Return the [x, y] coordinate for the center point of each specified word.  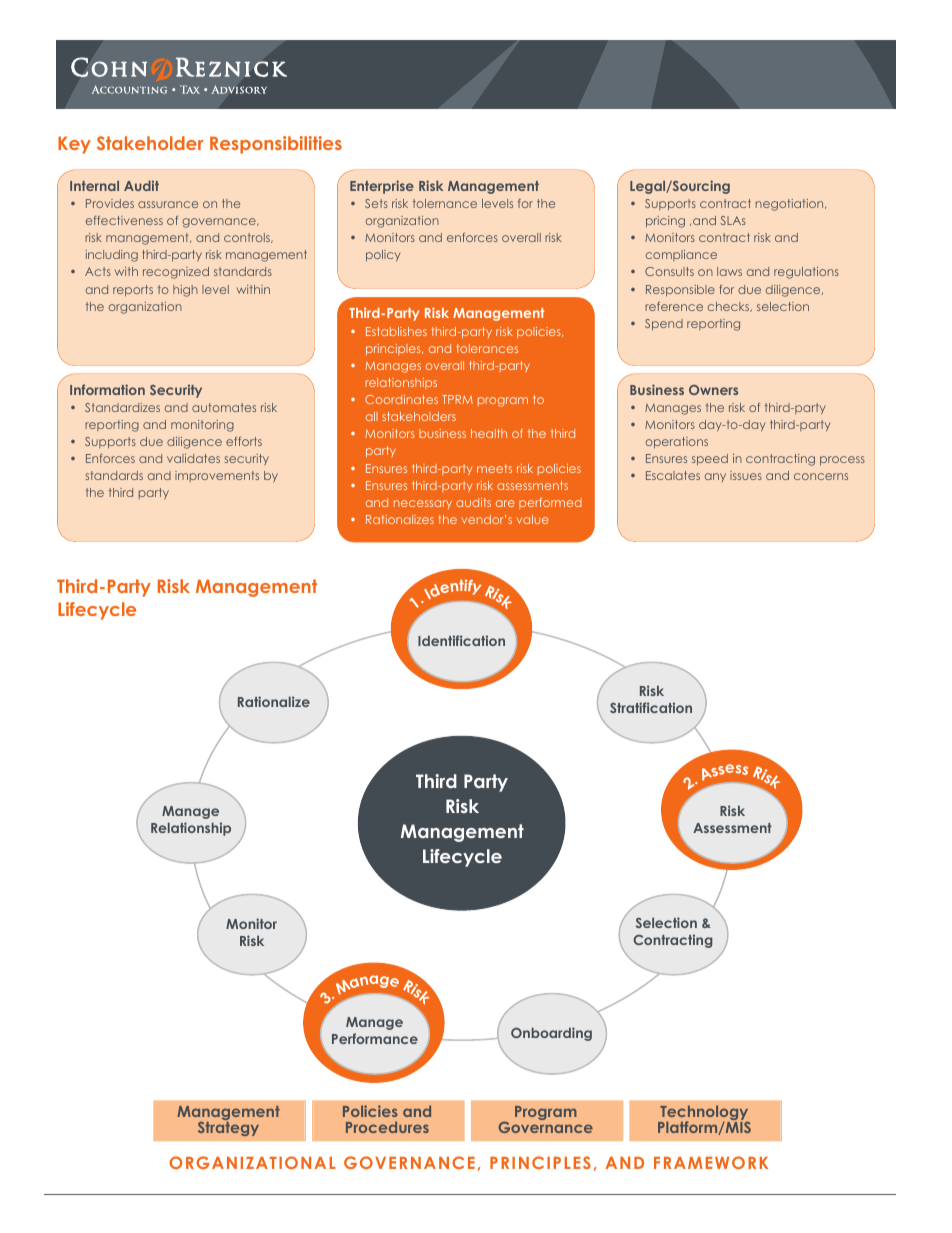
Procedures [387, 1127]
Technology [704, 1114]
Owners [713, 390]
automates [224, 407]
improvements [217, 476]
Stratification [651, 707]
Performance [375, 1038]
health [489, 433]
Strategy [228, 1127]
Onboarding [551, 1034]
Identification [461, 640]
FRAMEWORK [711, 1162]
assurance [168, 204]
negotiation [791, 205]
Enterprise [382, 187]
